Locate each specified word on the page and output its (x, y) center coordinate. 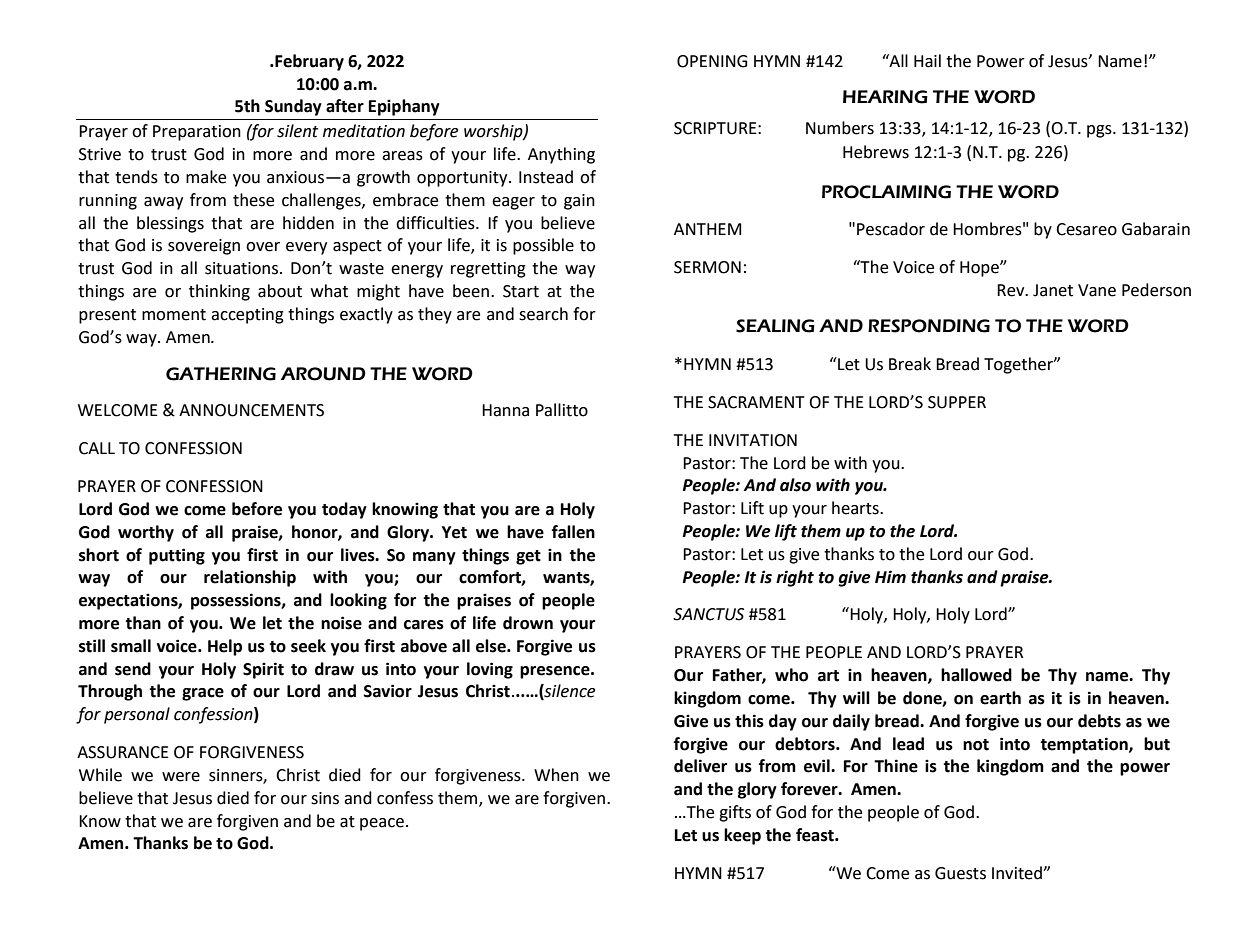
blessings (170, 224)
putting (177, 556)
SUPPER (957, 402)
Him (890, 576)
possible (543, 246)
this (749, 721)
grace (203, 694)
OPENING (712, 61)
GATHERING (221, 374)
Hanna (505, 410)
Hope (980, 269)
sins (325, 798)
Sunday (293, 107)
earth (1000, 698)
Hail (927, 61)
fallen (573, 532)
